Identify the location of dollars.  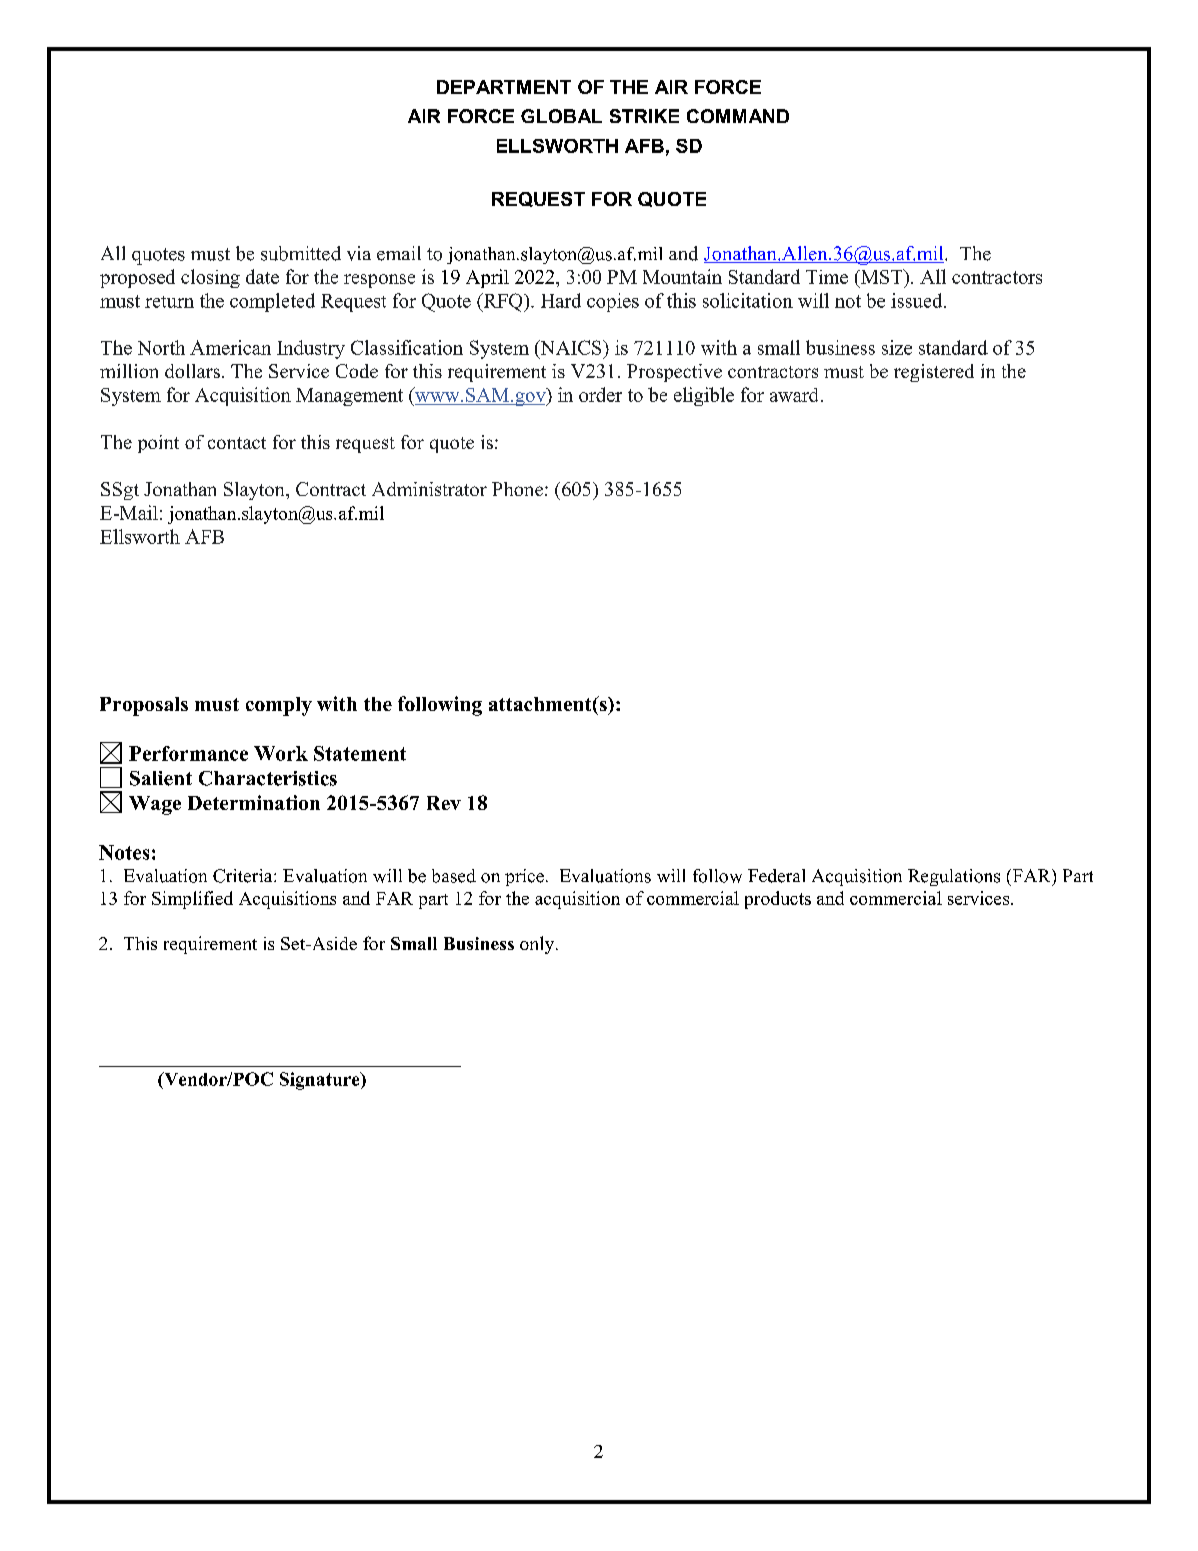
(192, 371).
